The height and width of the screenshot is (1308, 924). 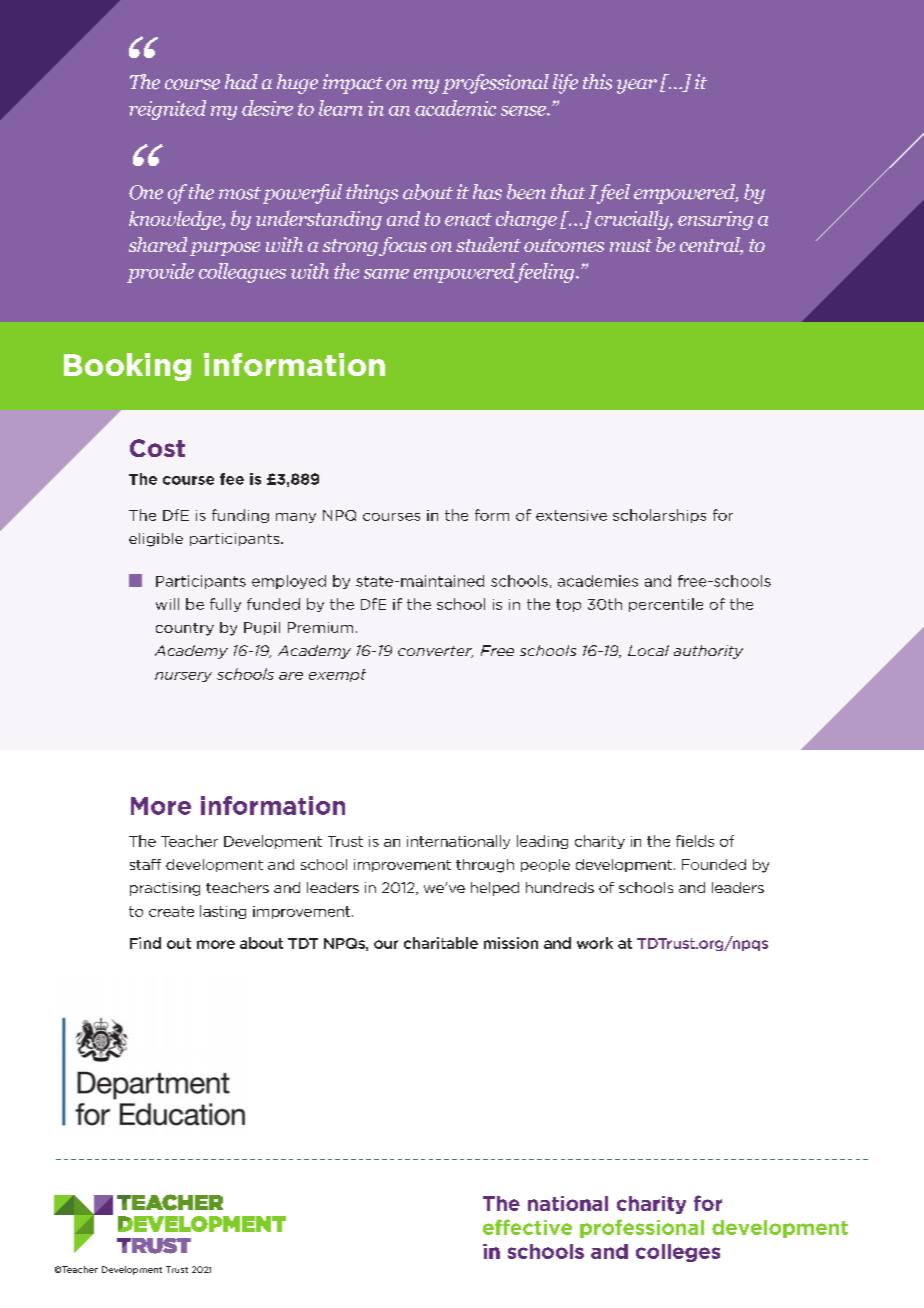 What do you see at coordinates (157, 448) in the screenshot?
I see `Cost` at bounding box center [157, 448].
